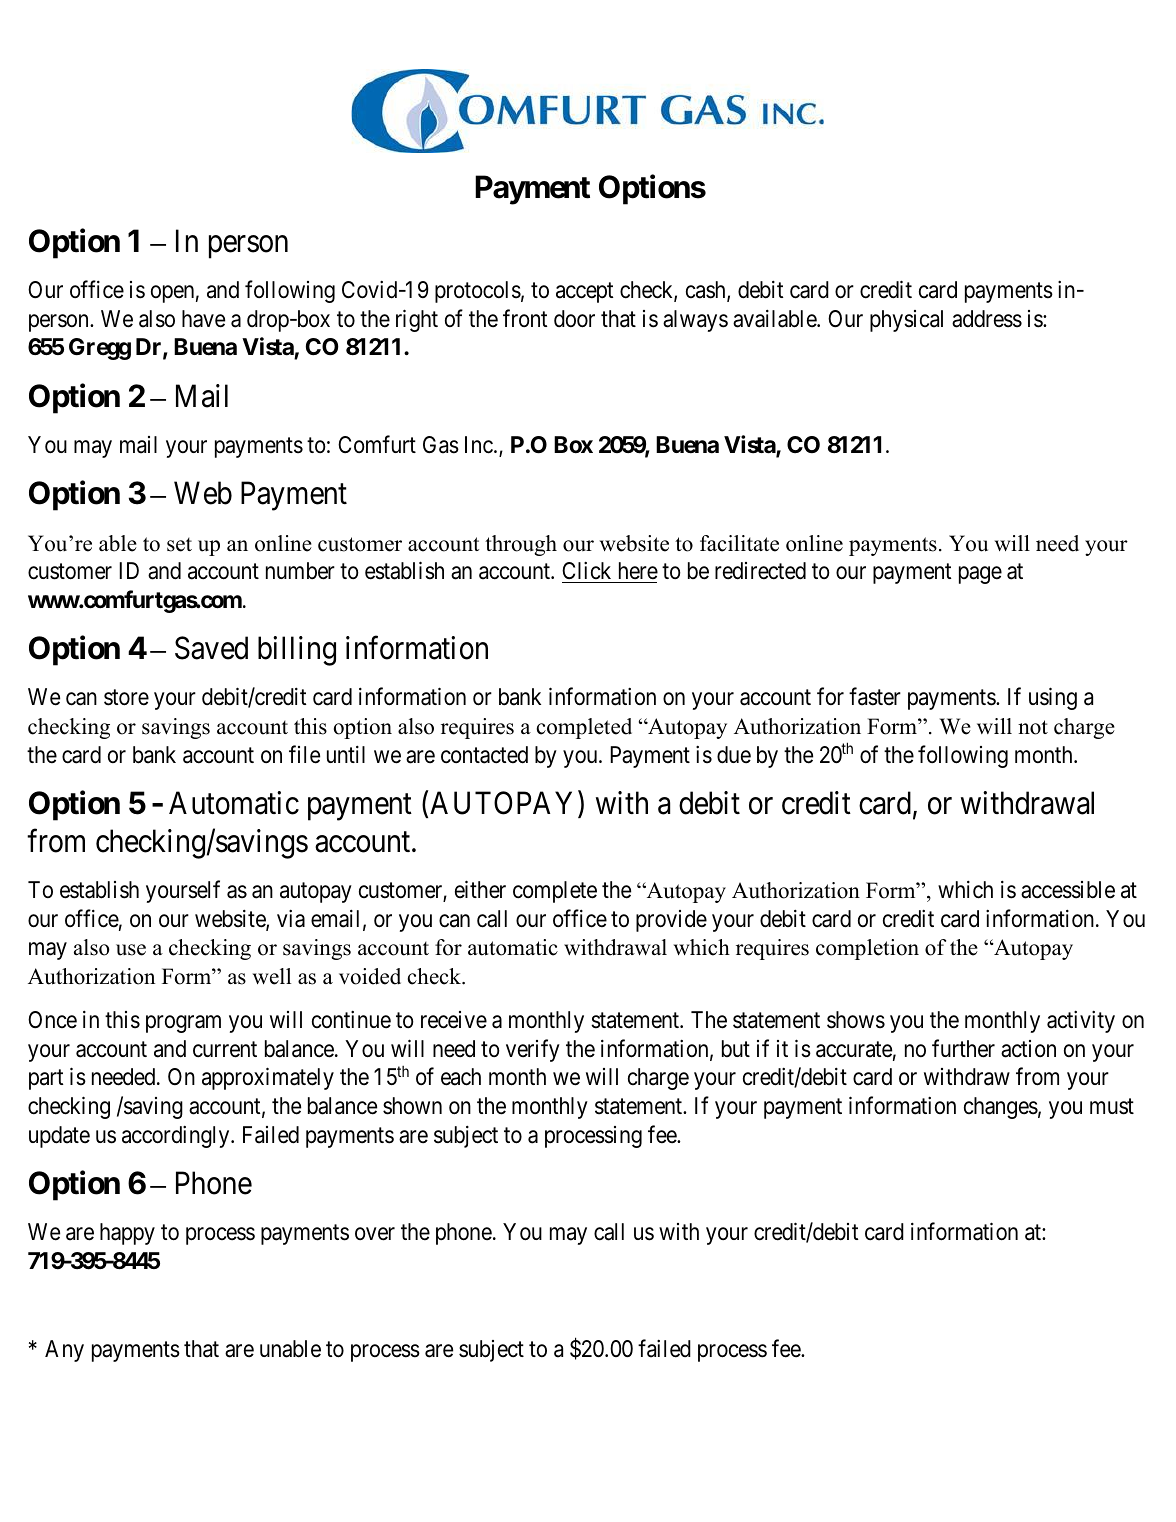  What do you see at coordinates (304, 754) in the page?
I see `file` at bounding box center [304, 754].
